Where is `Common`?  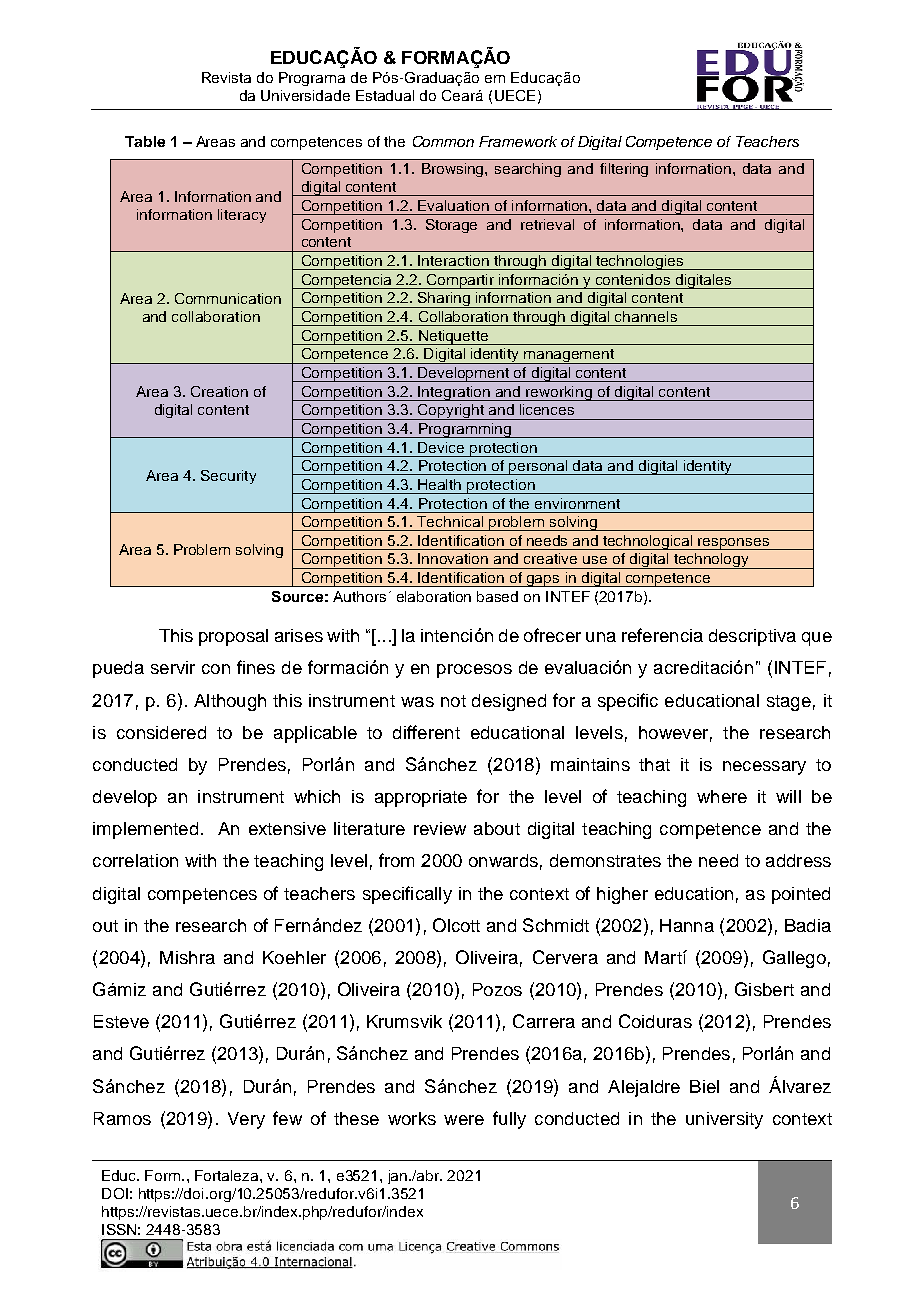 Common is located at coordinates (443, 141).
